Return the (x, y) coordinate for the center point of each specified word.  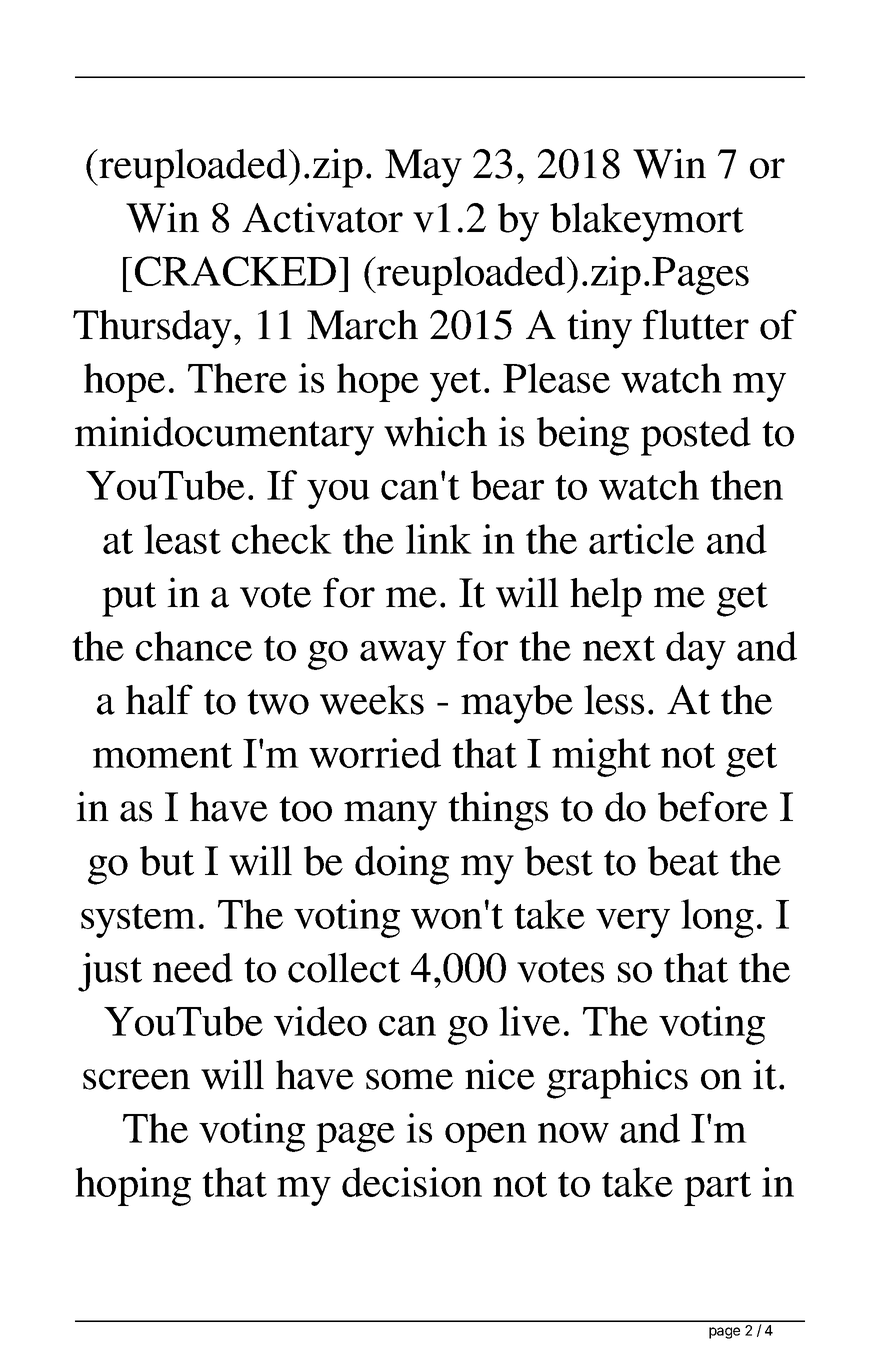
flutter (696, 324)
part (717, 1189)
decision (412, 1182)
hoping (133, 1186)
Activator (322, 217)
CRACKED (235, 271)
